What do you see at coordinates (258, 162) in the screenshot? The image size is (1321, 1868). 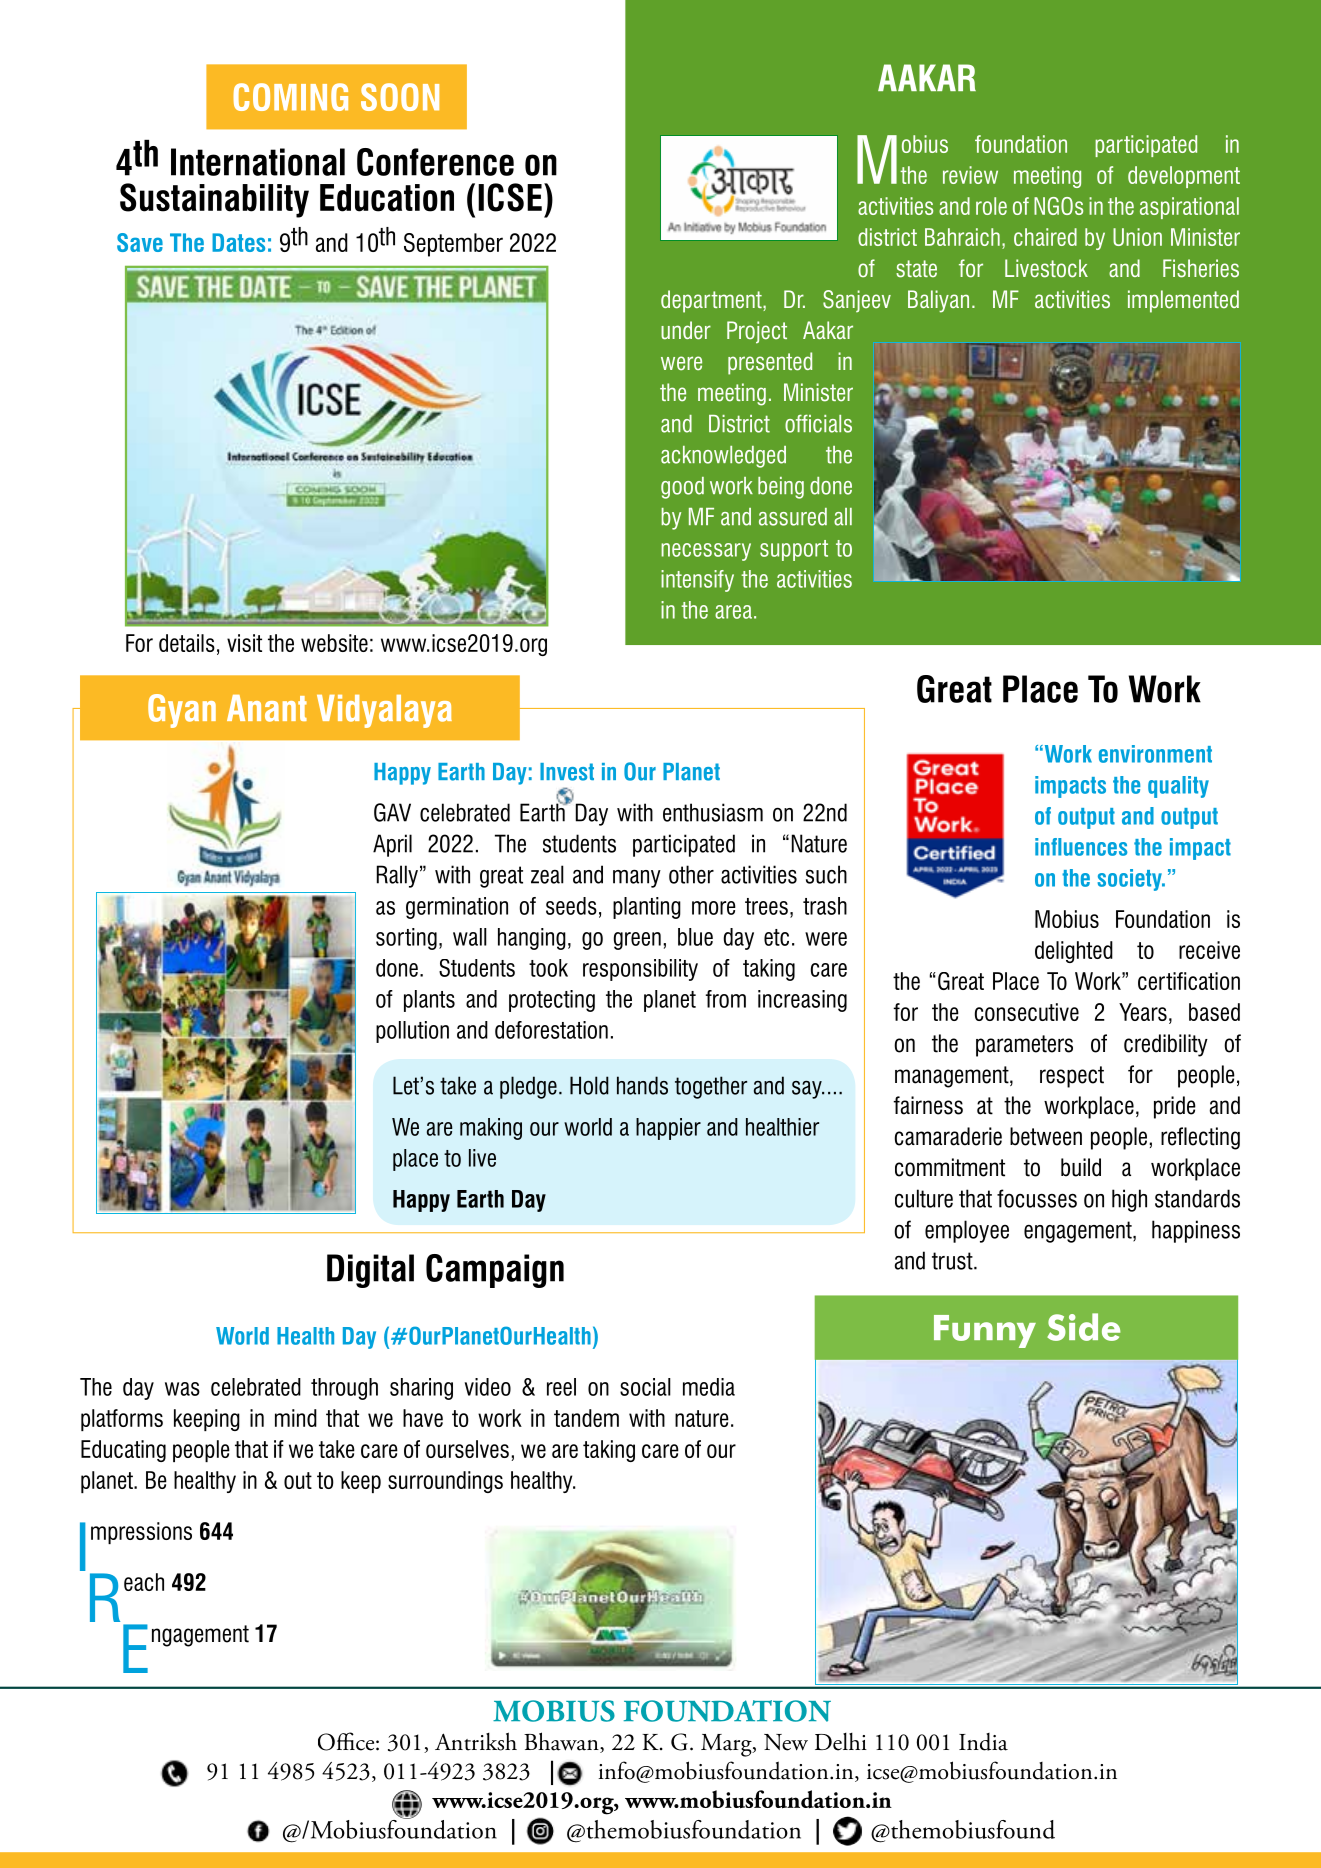 I see `International` at bounding box center [258, 162].
